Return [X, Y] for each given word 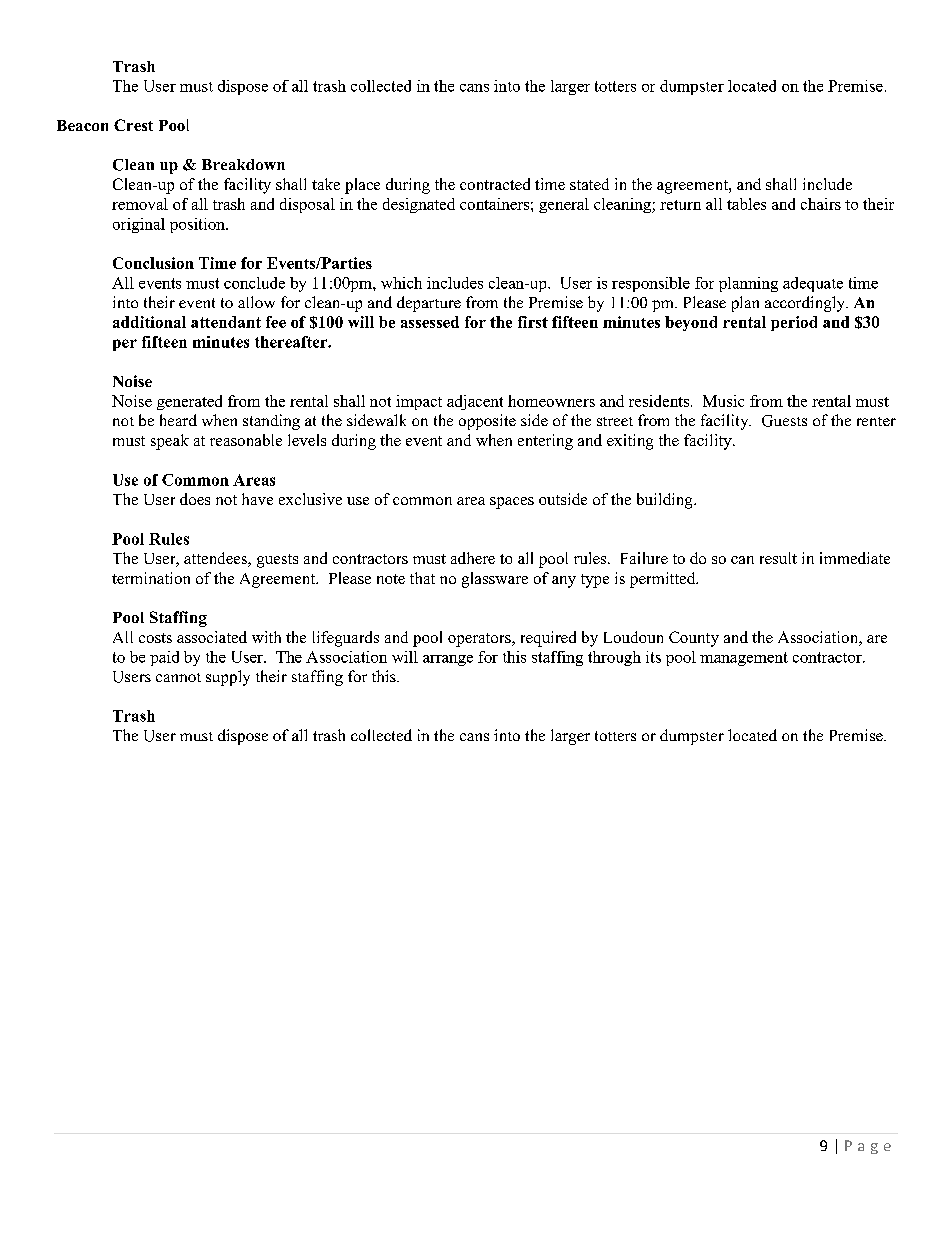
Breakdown [243, 164]
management [744, 659]
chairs [821, 204]
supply [228, 678]
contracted [495, 184]
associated [212, 637]
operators [480, 640]
